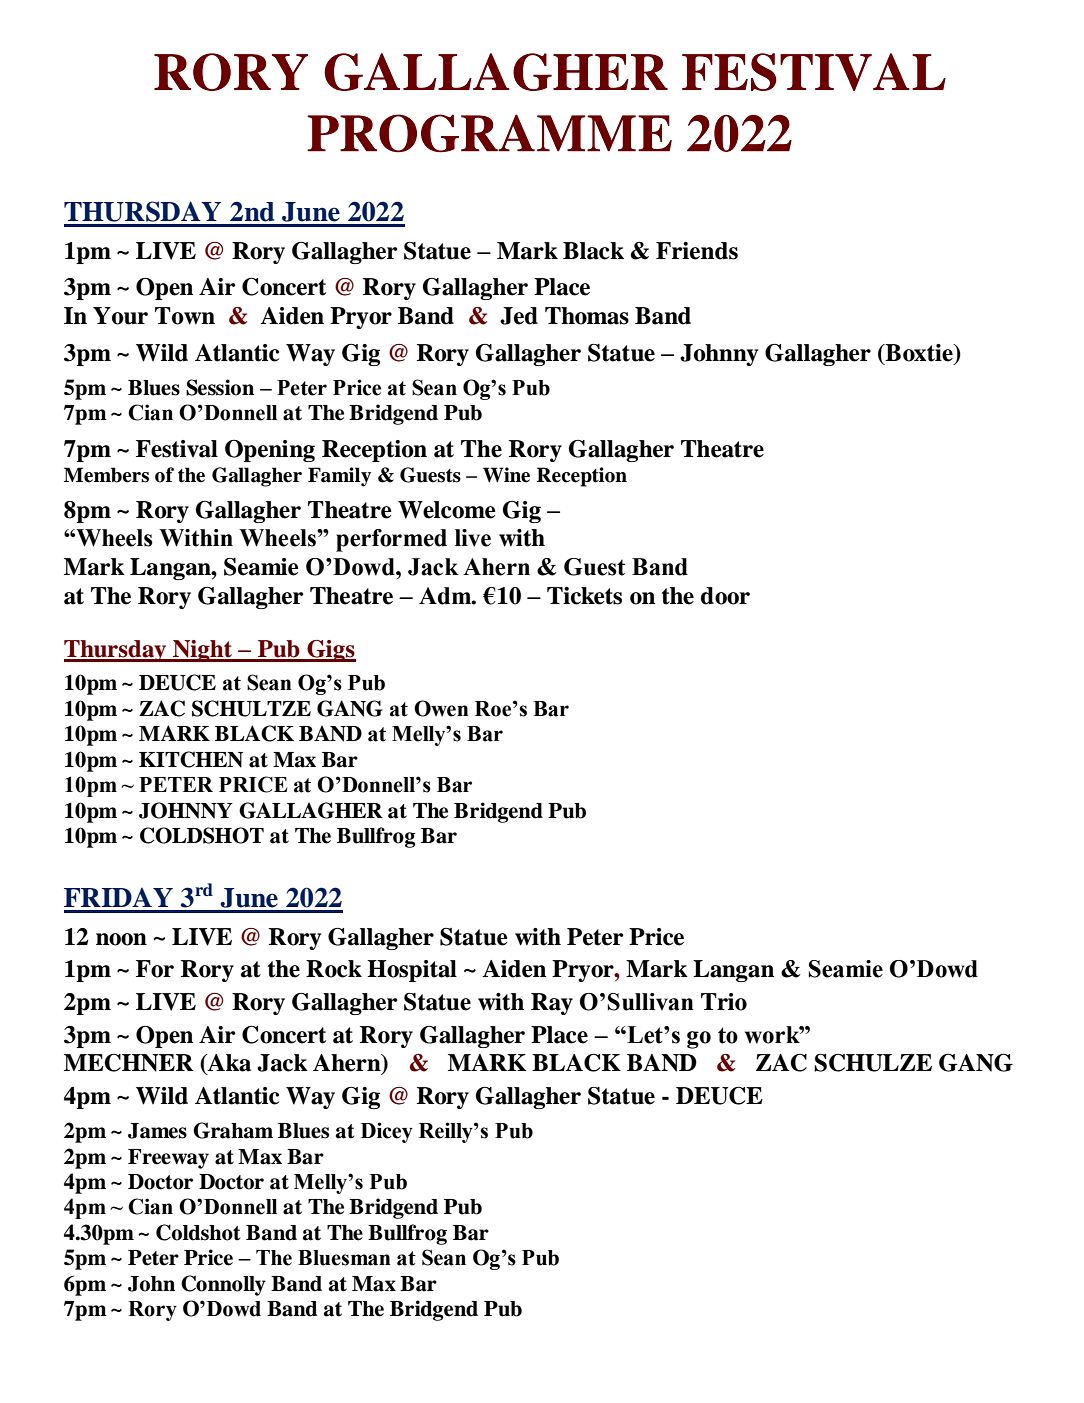 The height and width of the image is (1403, 1084). Describe the element at coordinates (873, 1063) in the image. I see `SCHULZE` at that location.
